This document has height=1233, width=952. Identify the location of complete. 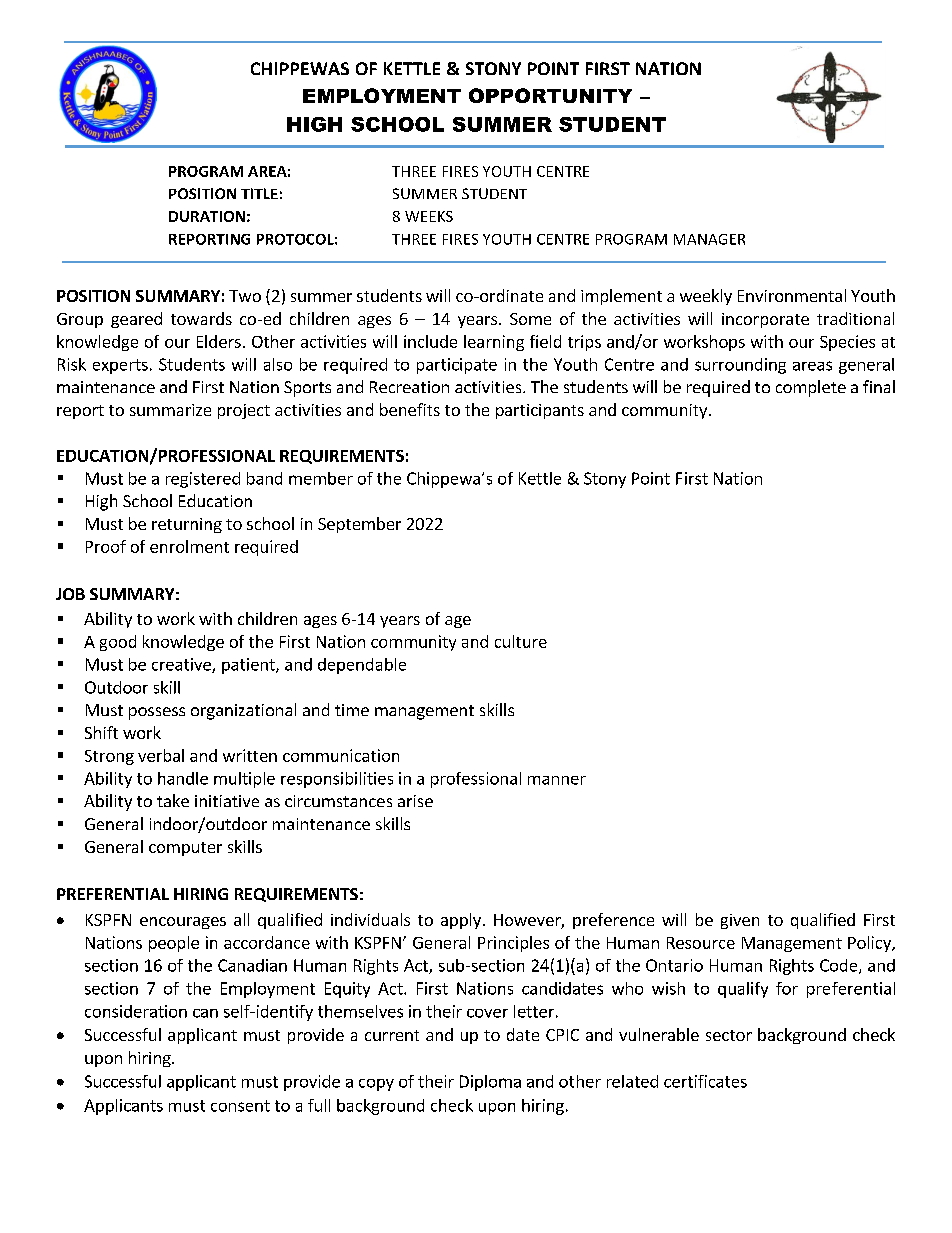
(811, 388).
